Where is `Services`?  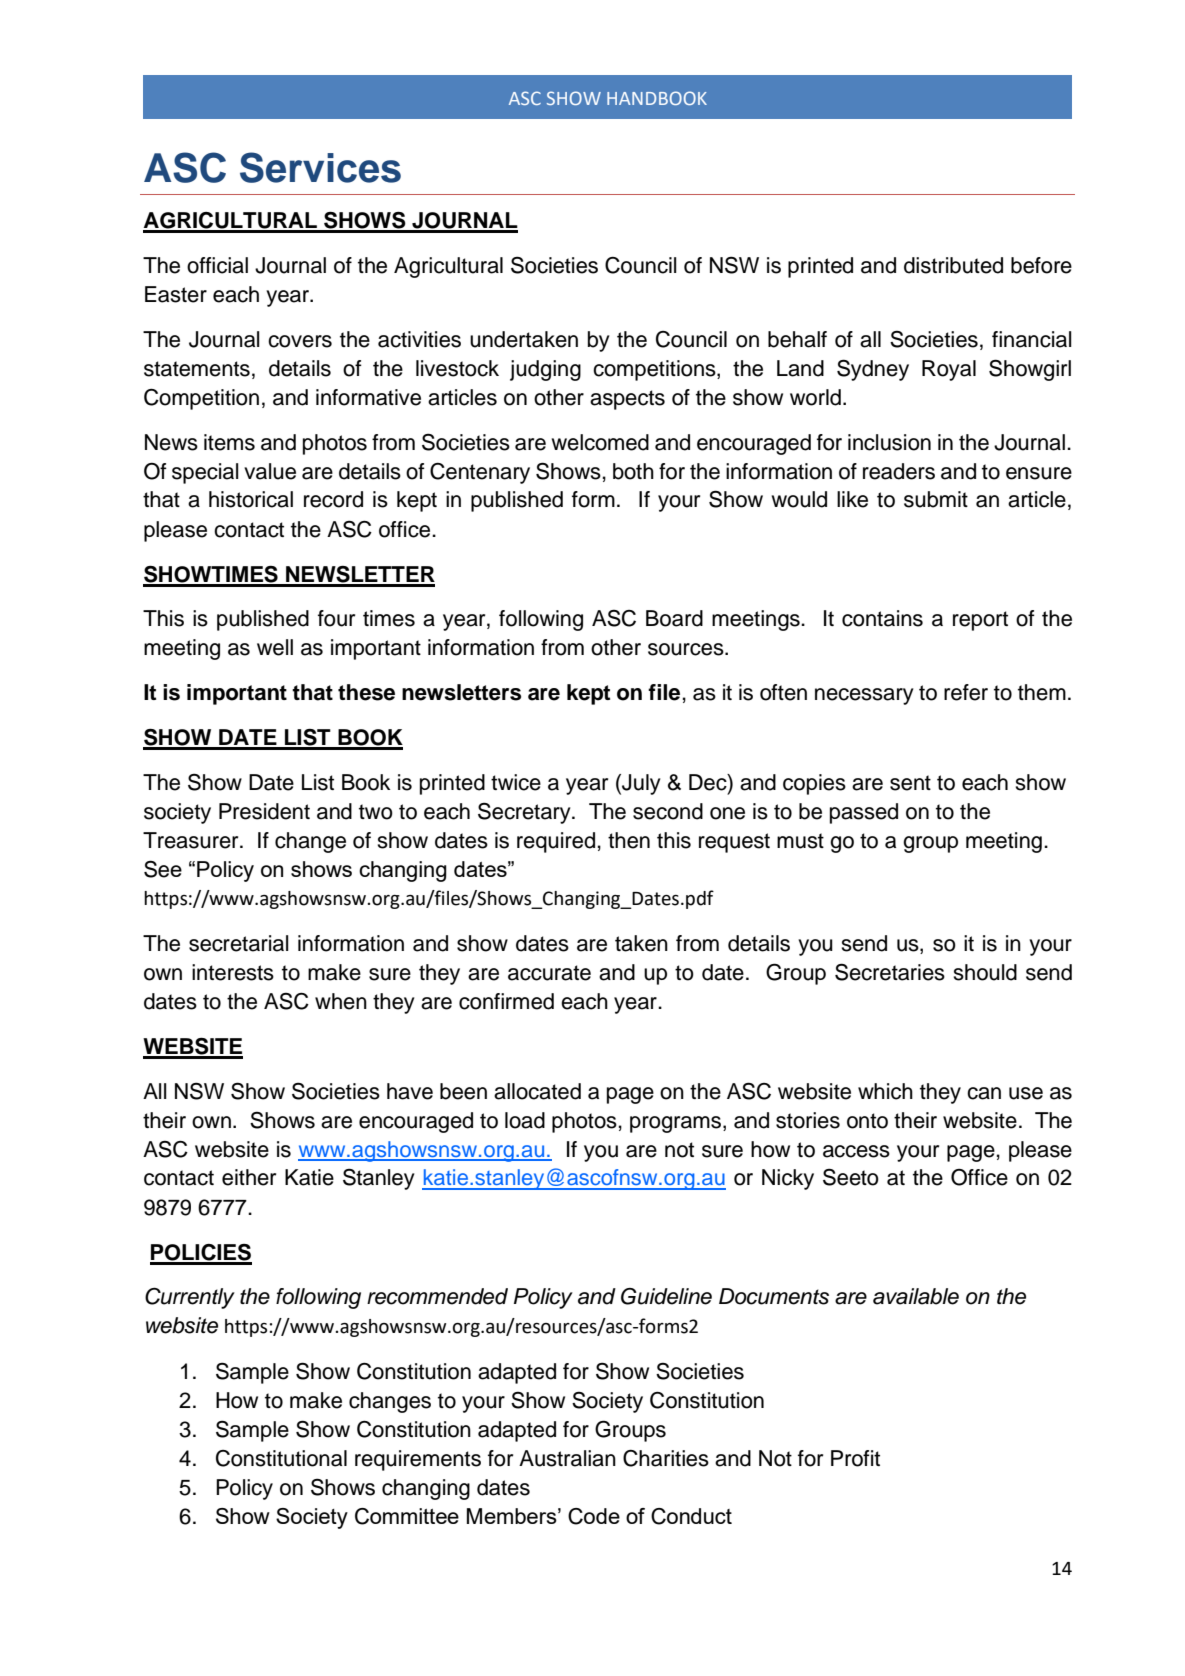
Services is located at coordinates (320, 167).
